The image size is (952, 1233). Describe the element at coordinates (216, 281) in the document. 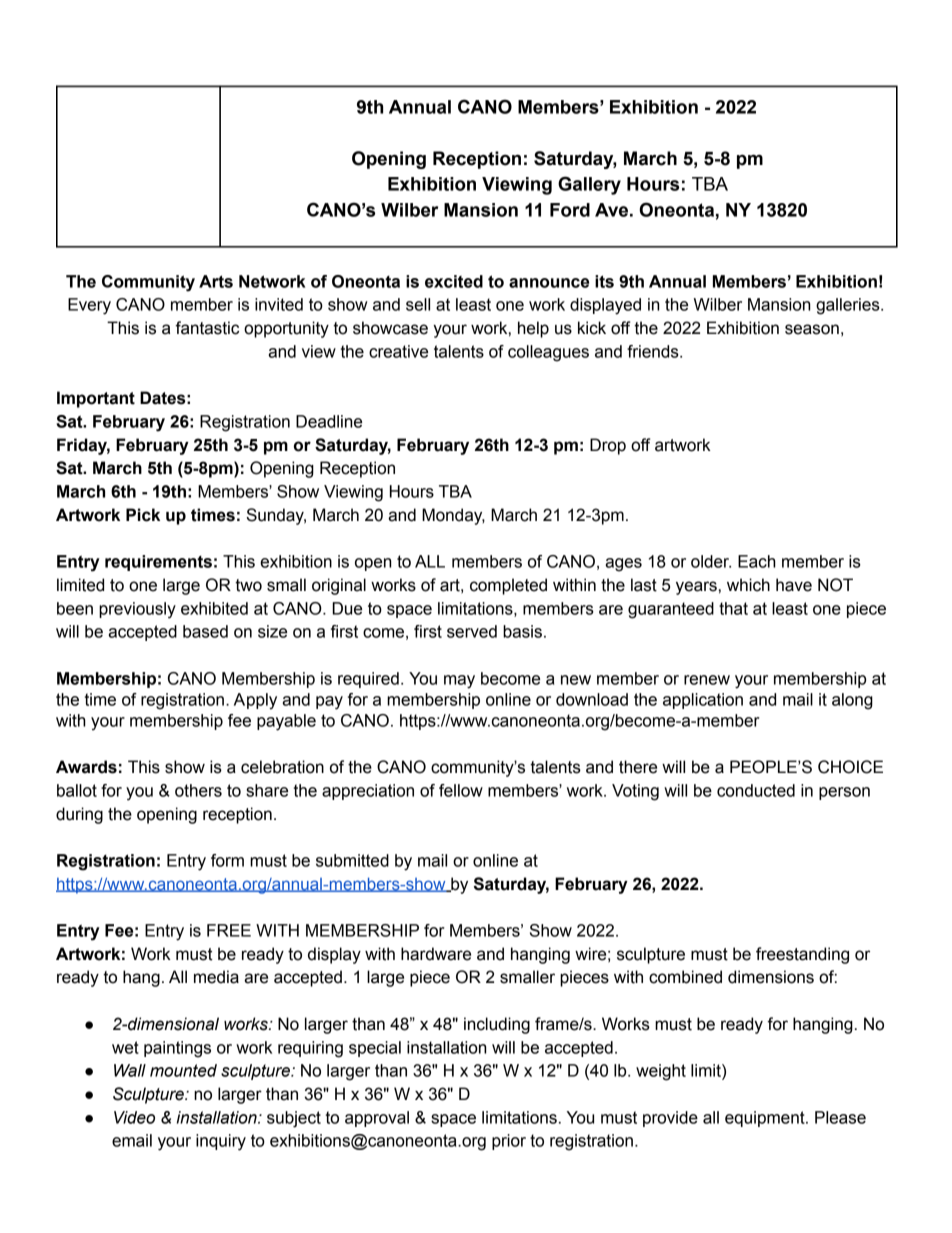

I see `Arts` at that location.
